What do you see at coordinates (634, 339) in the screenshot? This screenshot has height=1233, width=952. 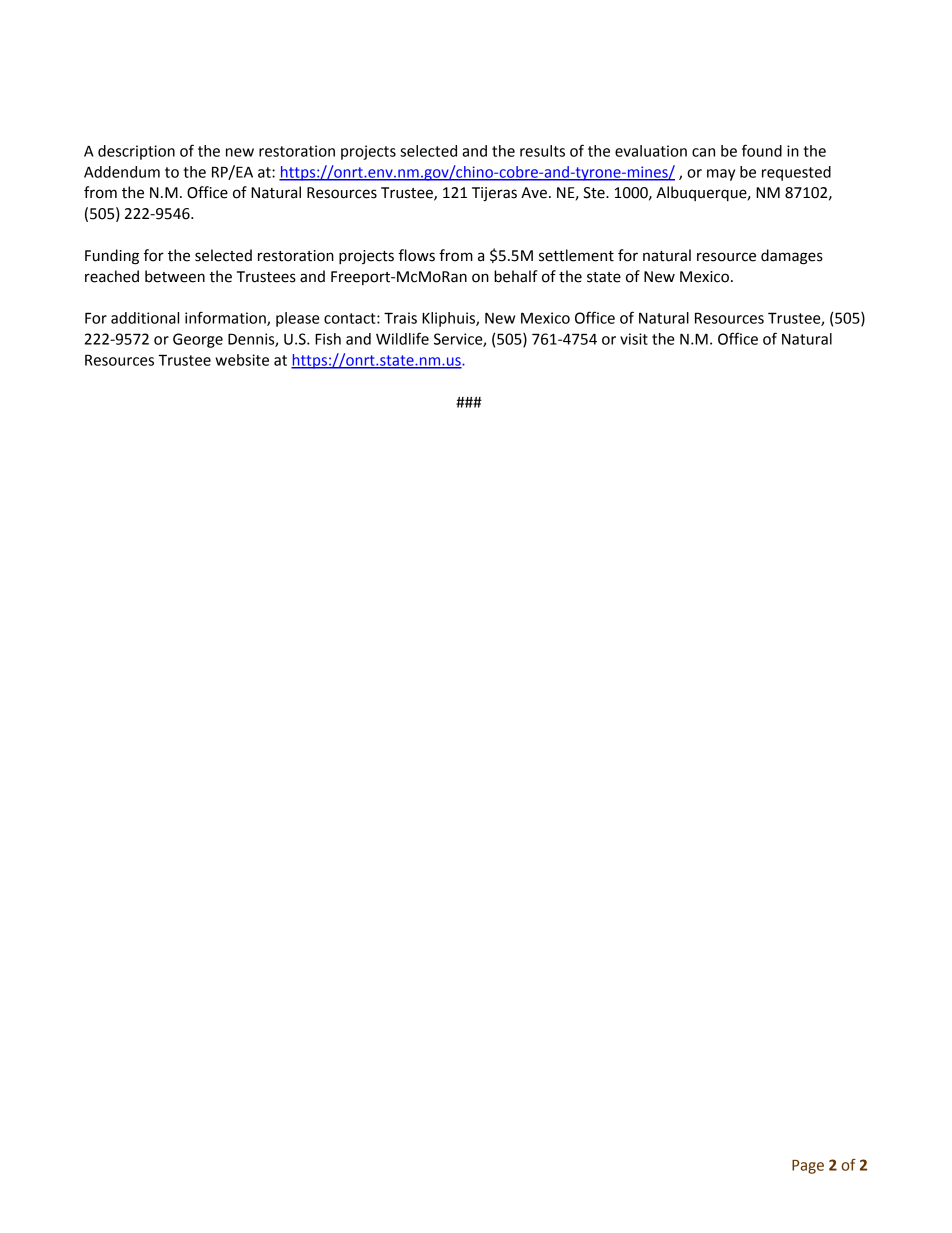 I see `visit` at bounding box center [634, 339].
